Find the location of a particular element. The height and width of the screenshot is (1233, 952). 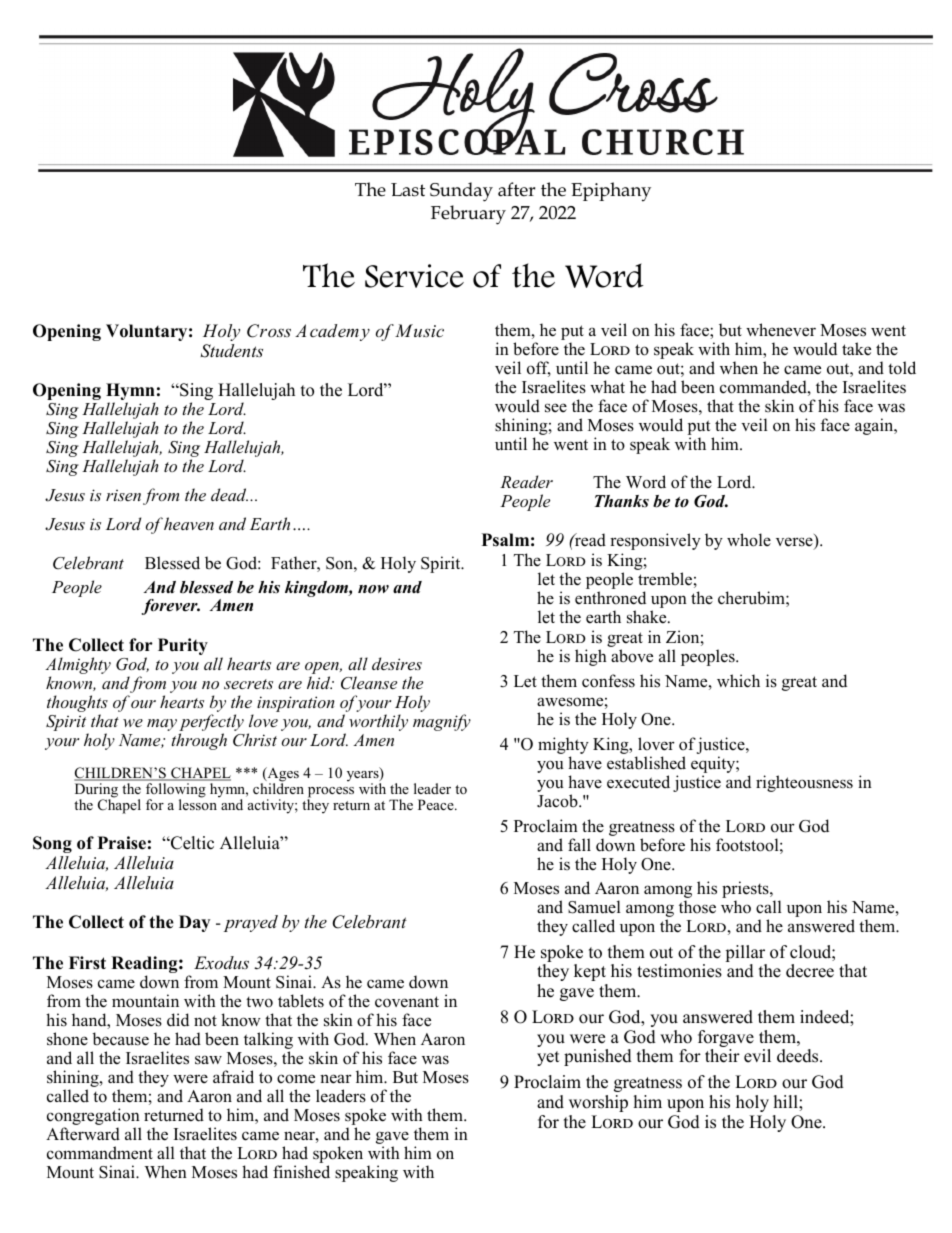

Epiphany is located at coordinates (611, 192).
